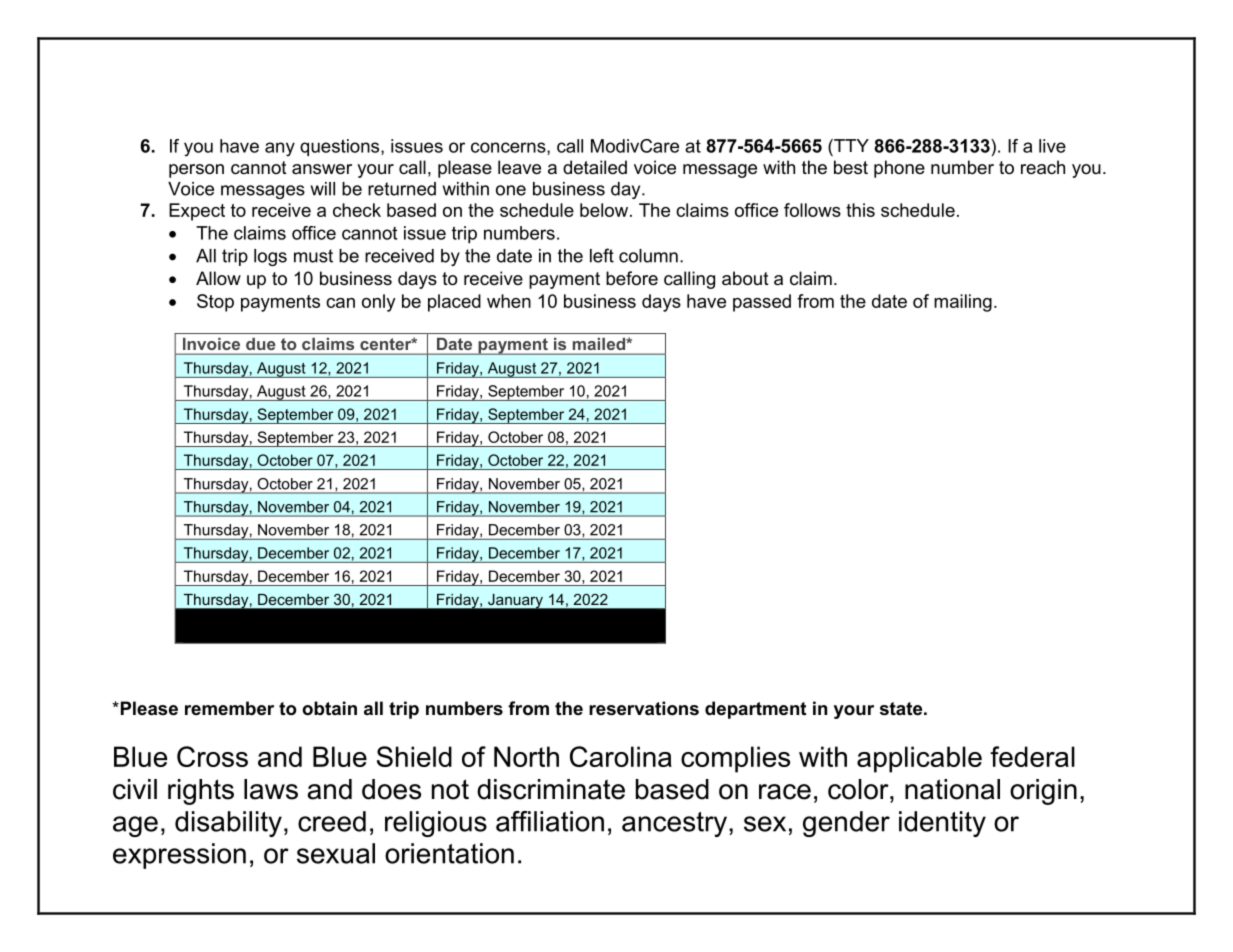  What do you see at coordinates (963, 303) in the screenshot?
I see `mailing` at bounding box center [963, 303].
